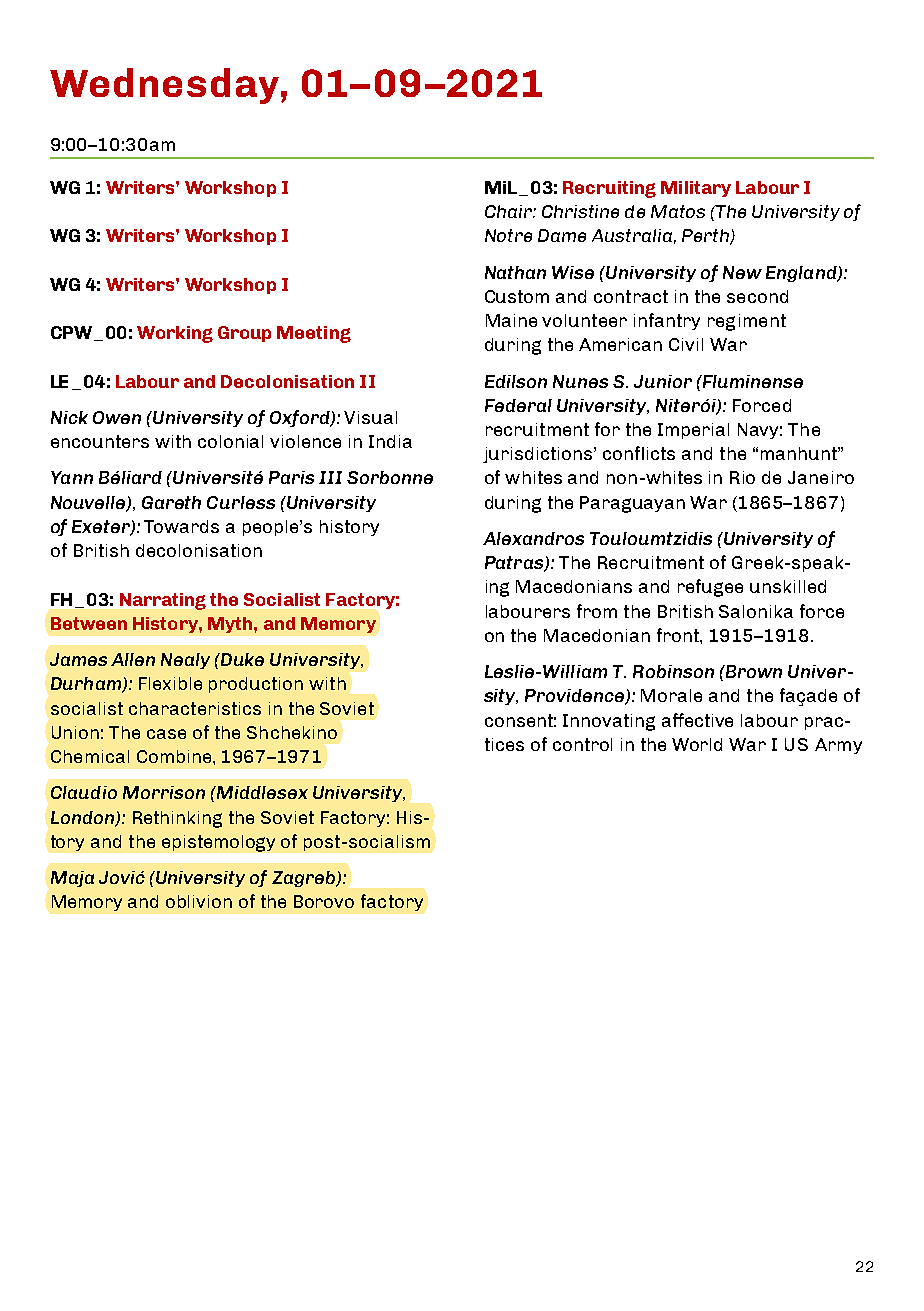 The height and width of the image is (1311, 924). What do you see at coordinates (175, 334) in the image?
I see `Working` at bounding box center [175, 334].
